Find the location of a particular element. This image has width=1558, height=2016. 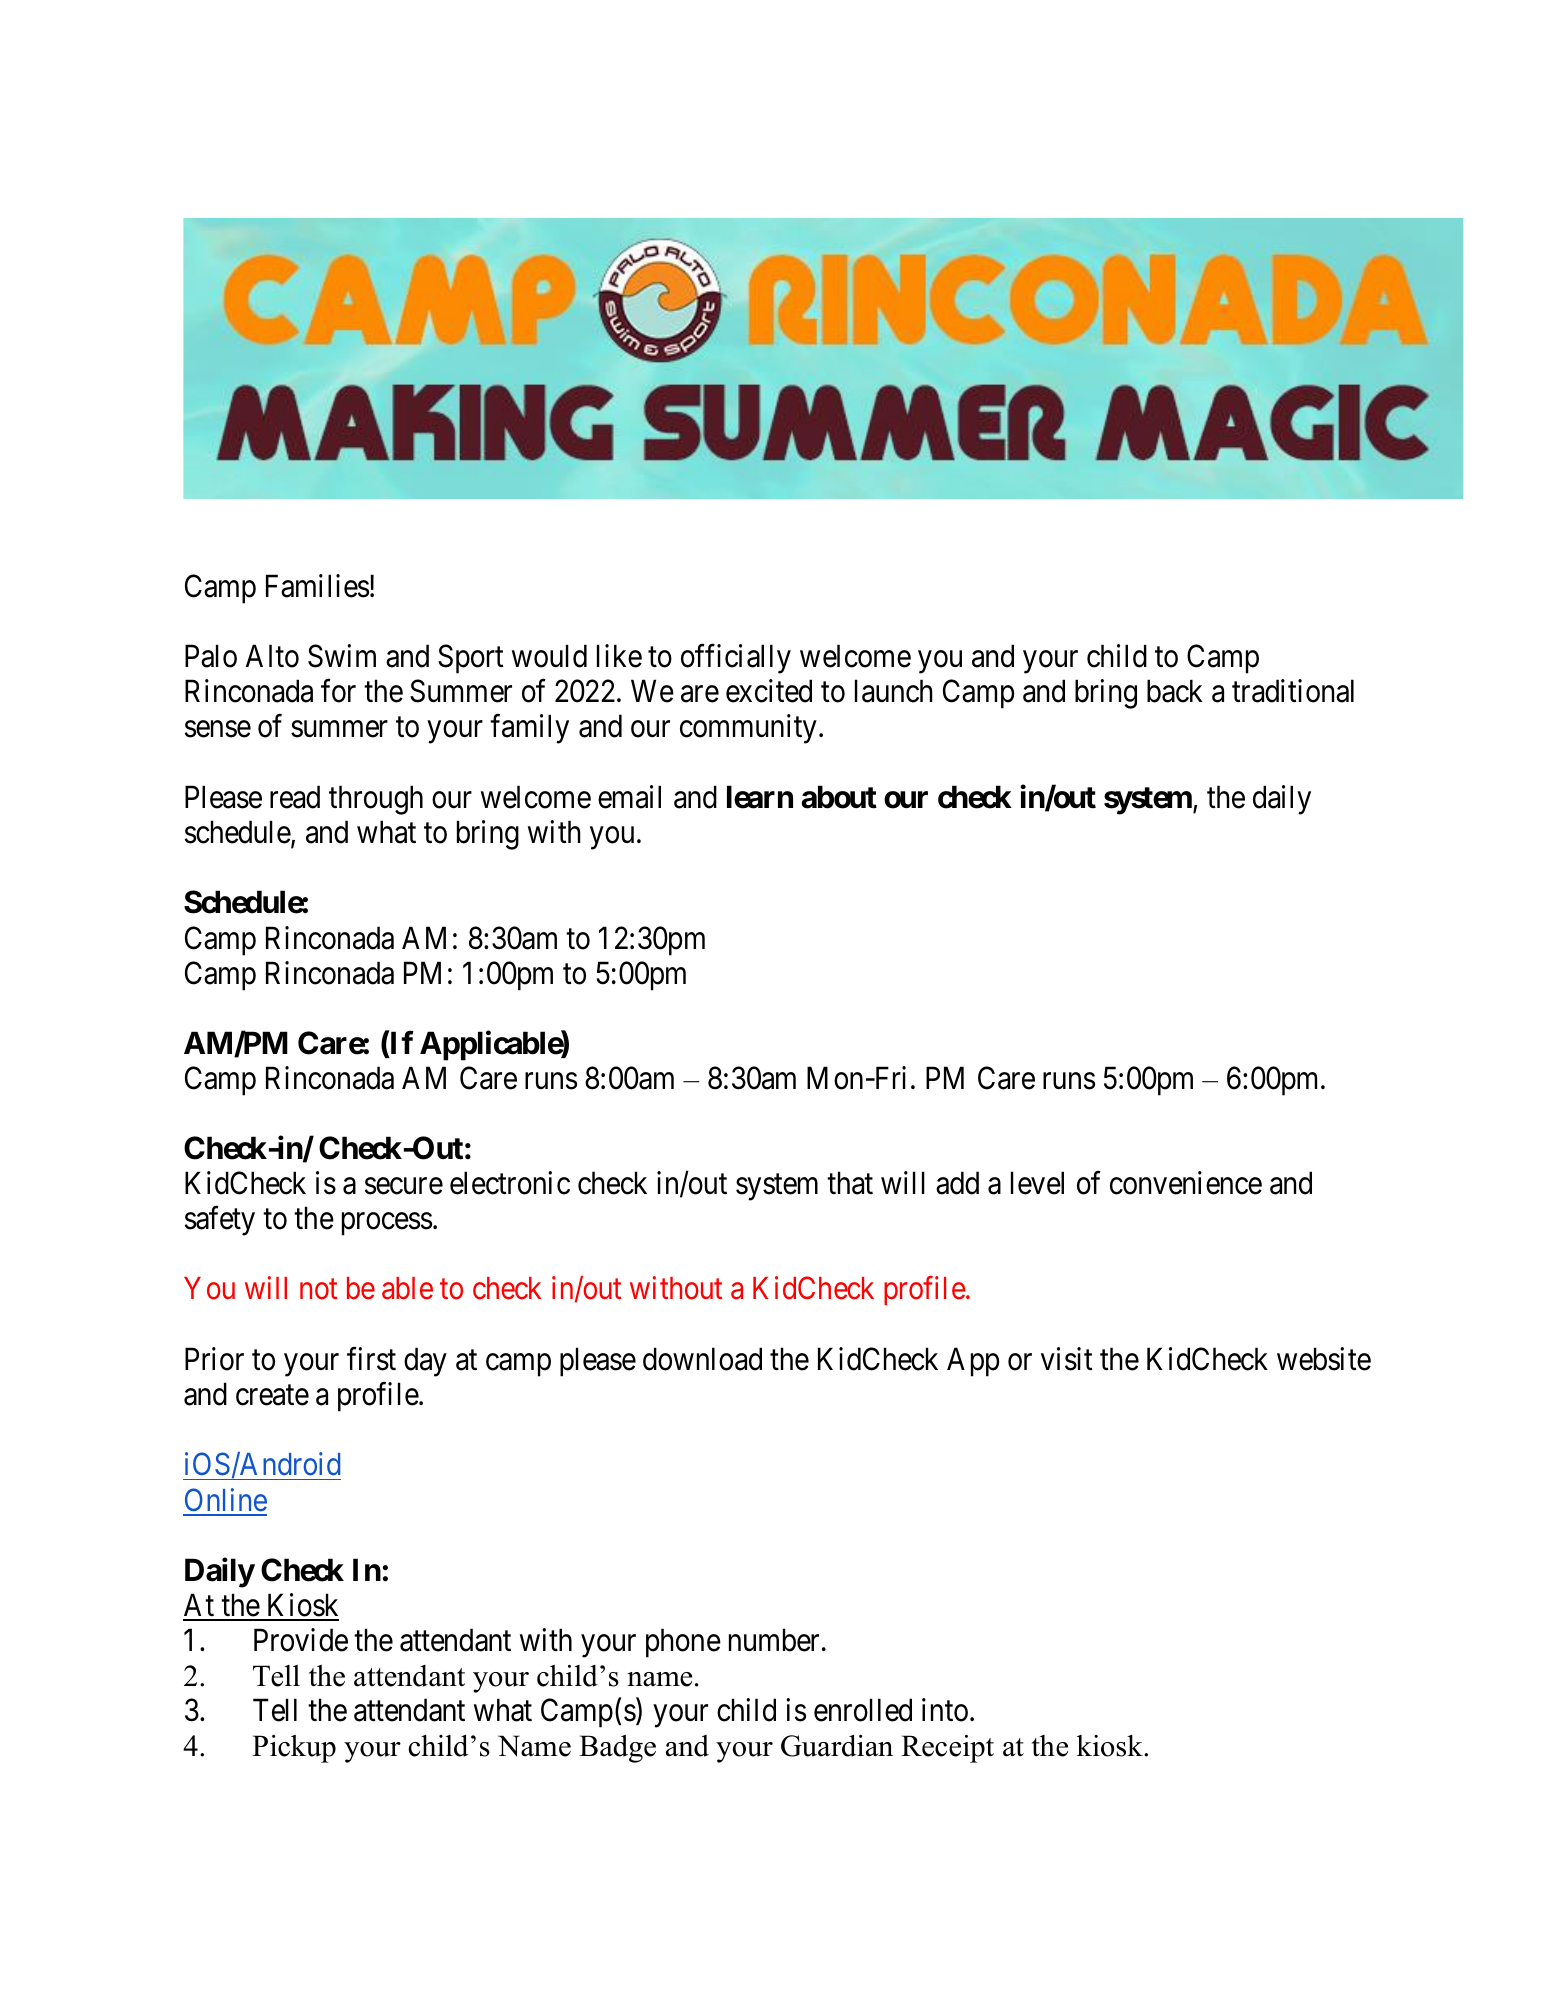

officially is located at coordinates (736, 659).
